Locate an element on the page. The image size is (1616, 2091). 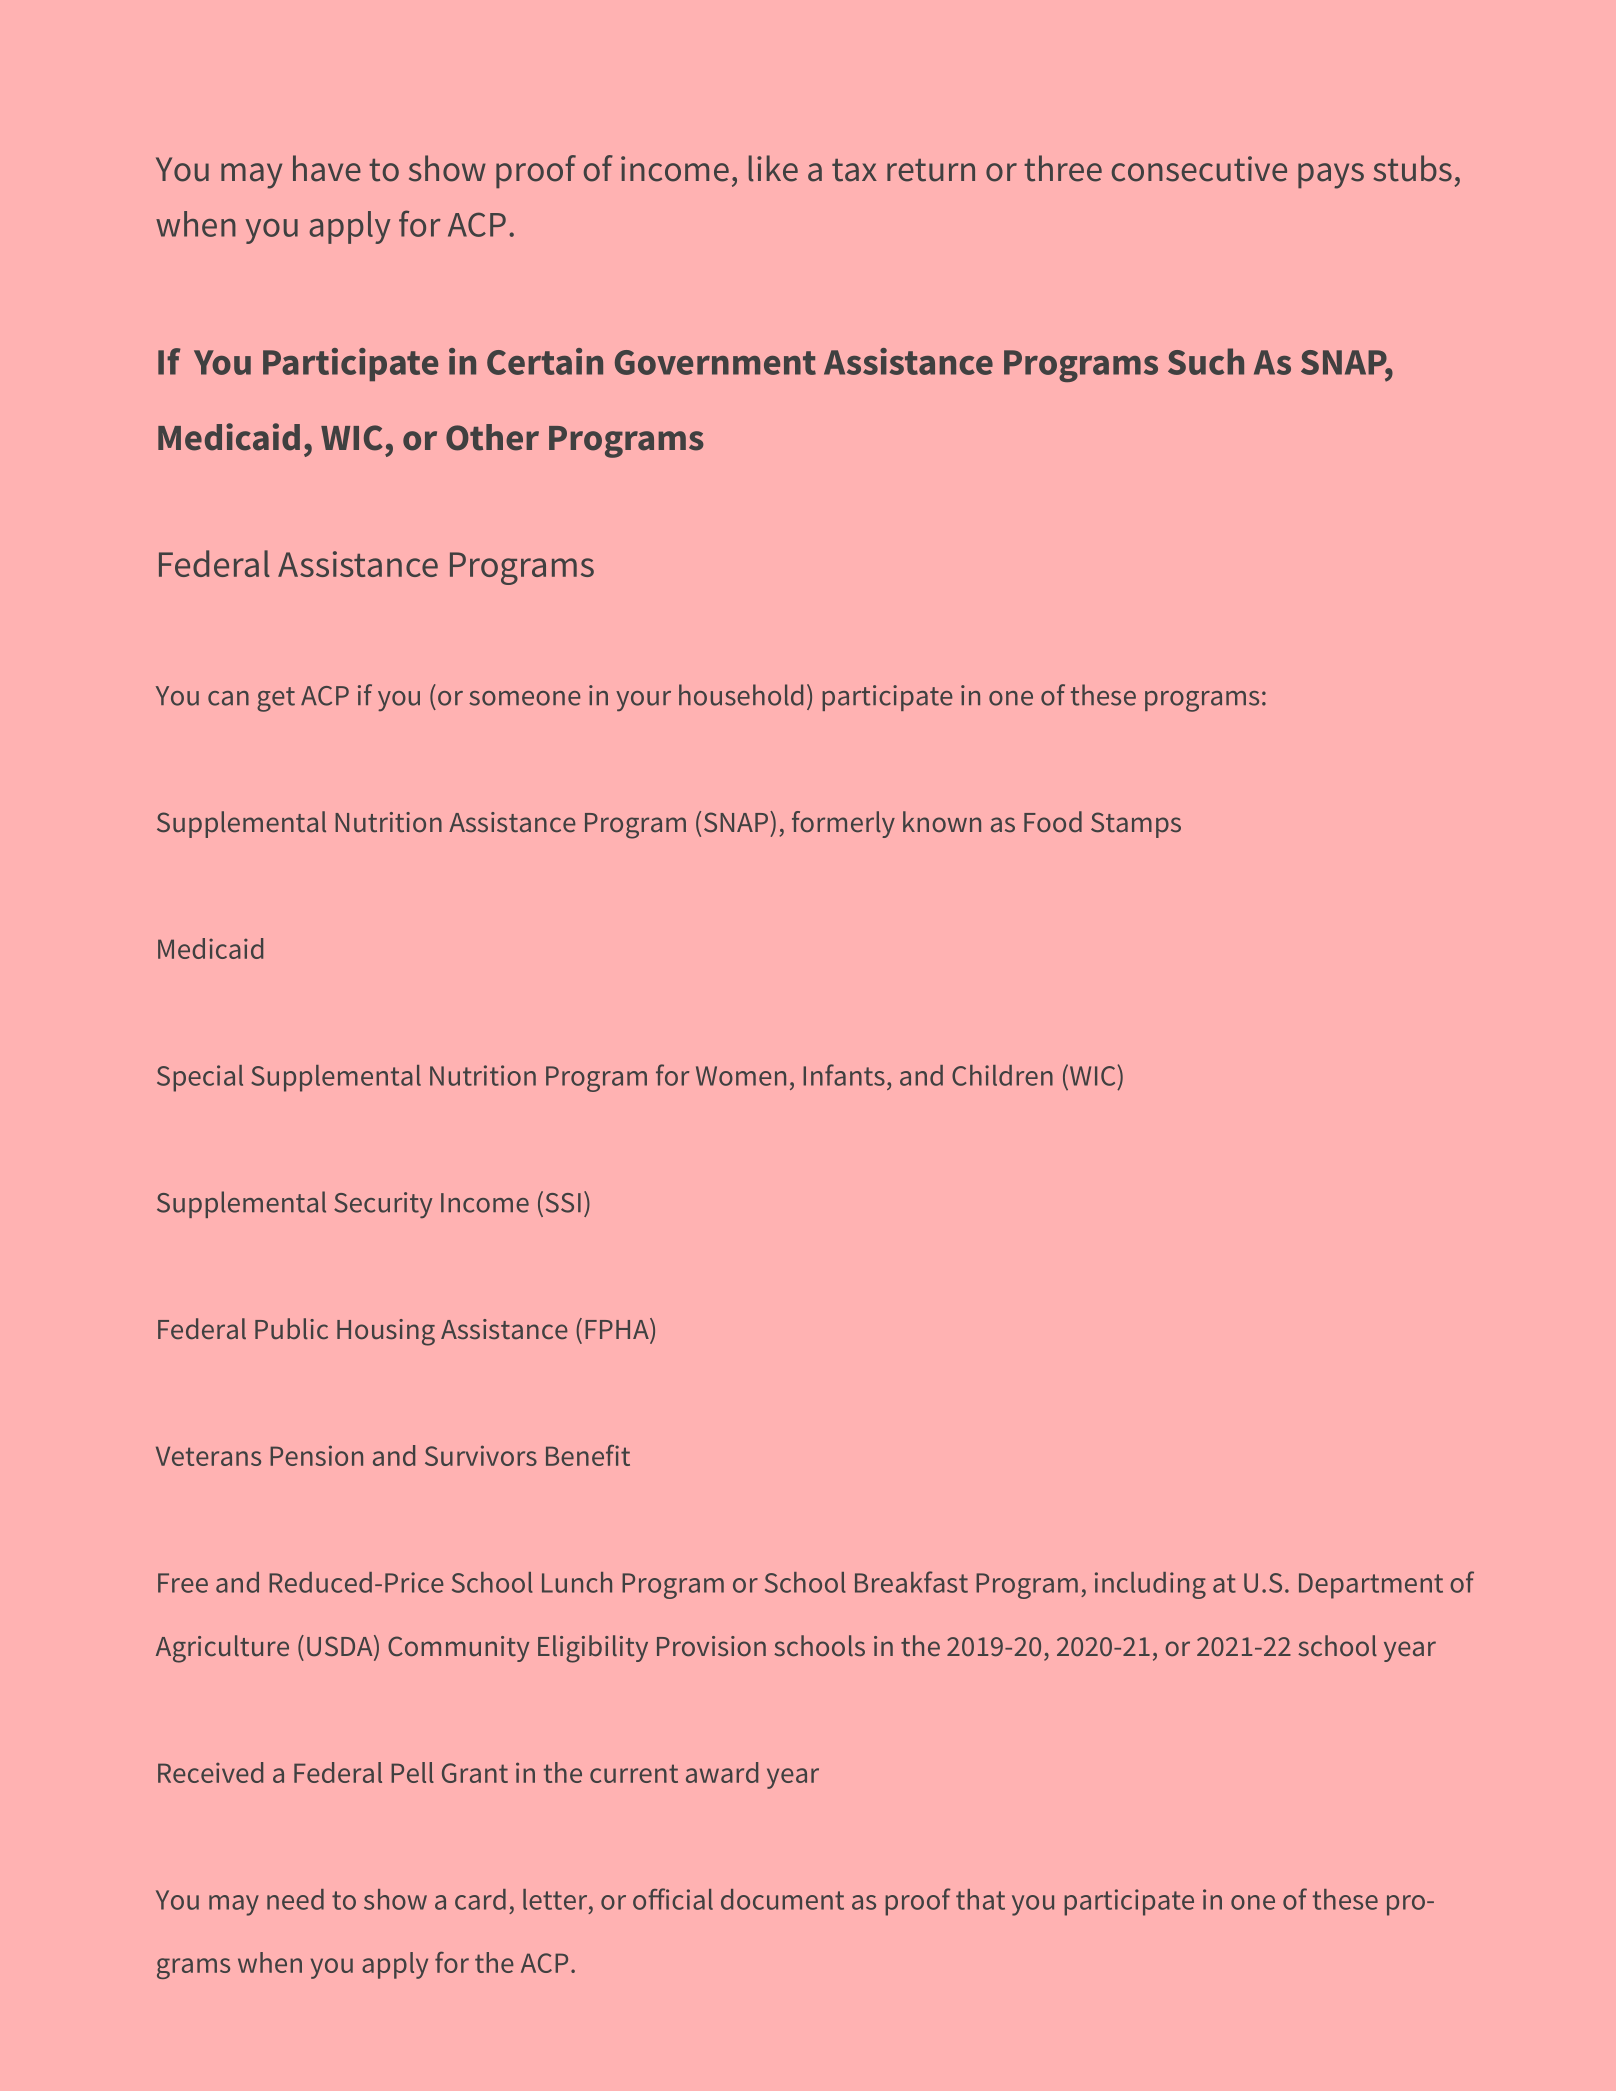
pays is located at coordinates (1331, 176).
